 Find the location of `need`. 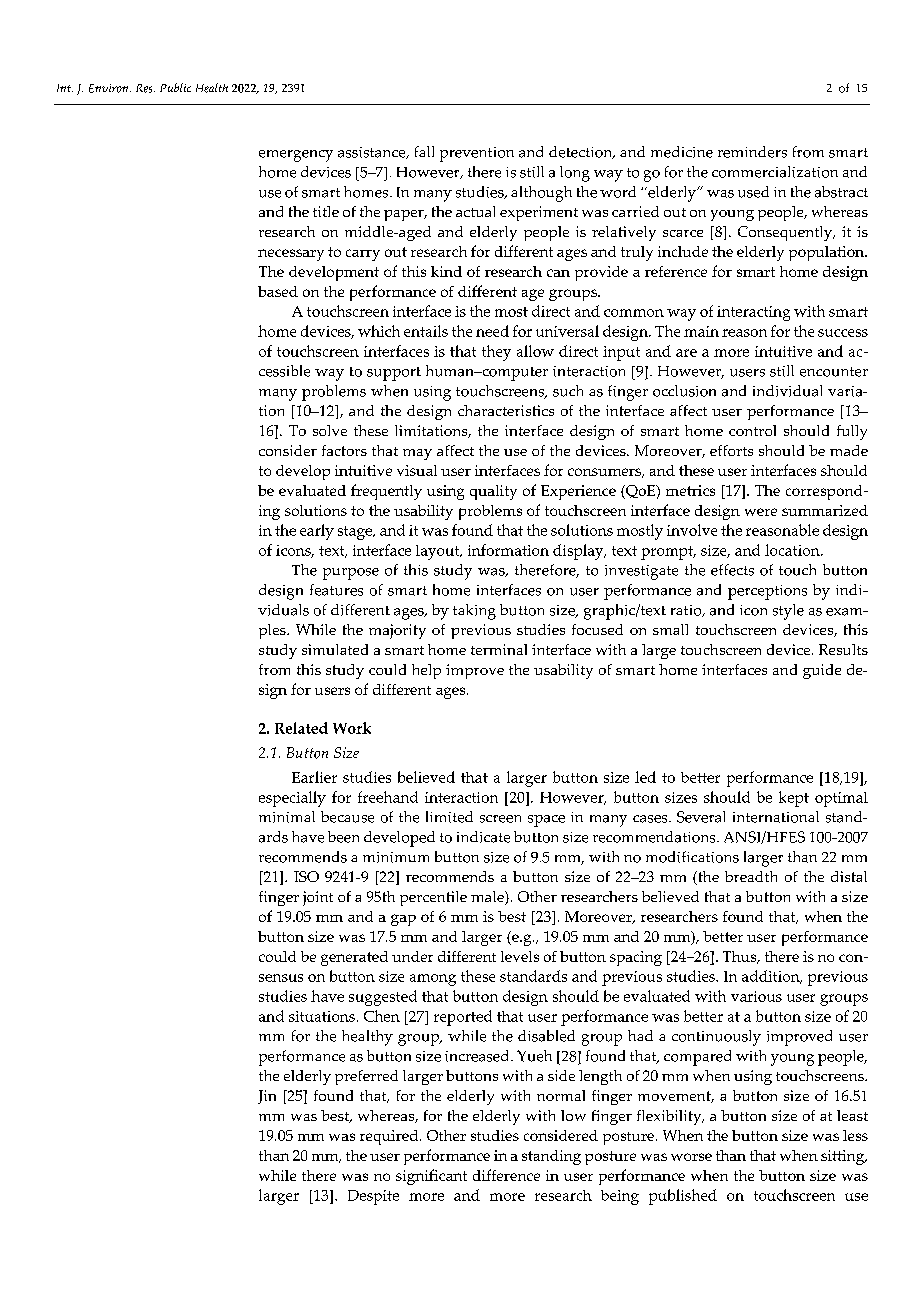

need is located at coordinates (492, 331).
